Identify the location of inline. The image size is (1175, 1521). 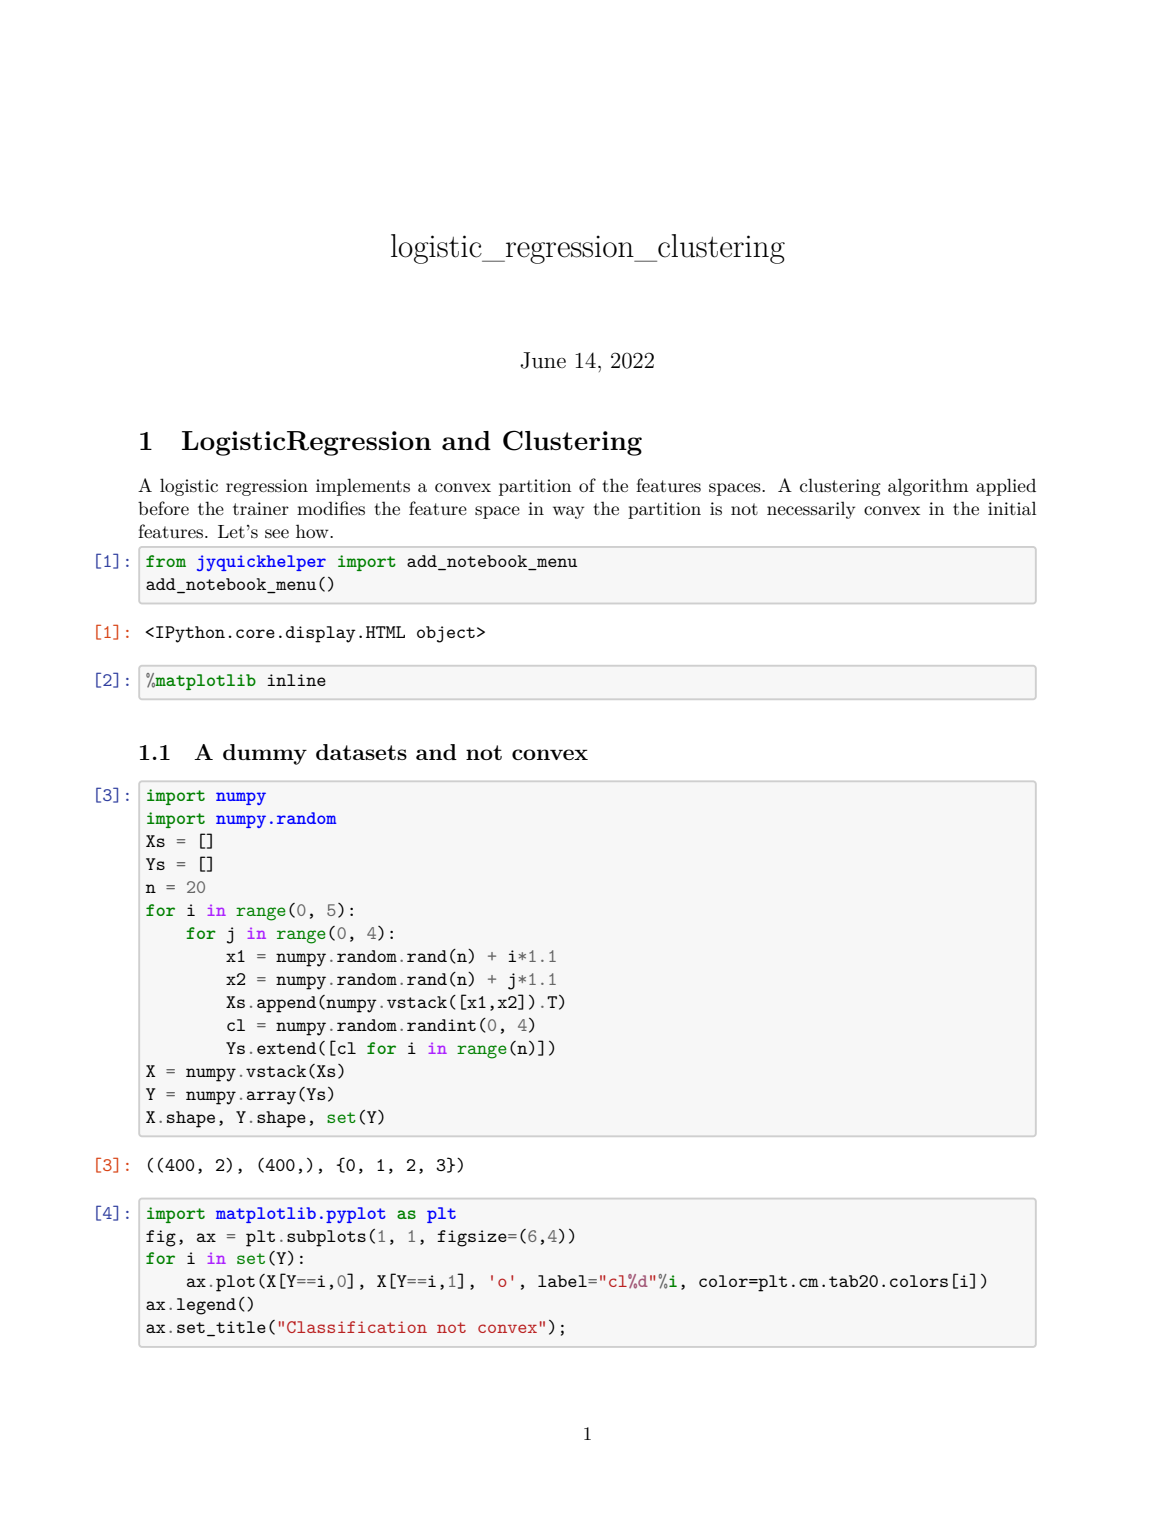
(296, 680).
